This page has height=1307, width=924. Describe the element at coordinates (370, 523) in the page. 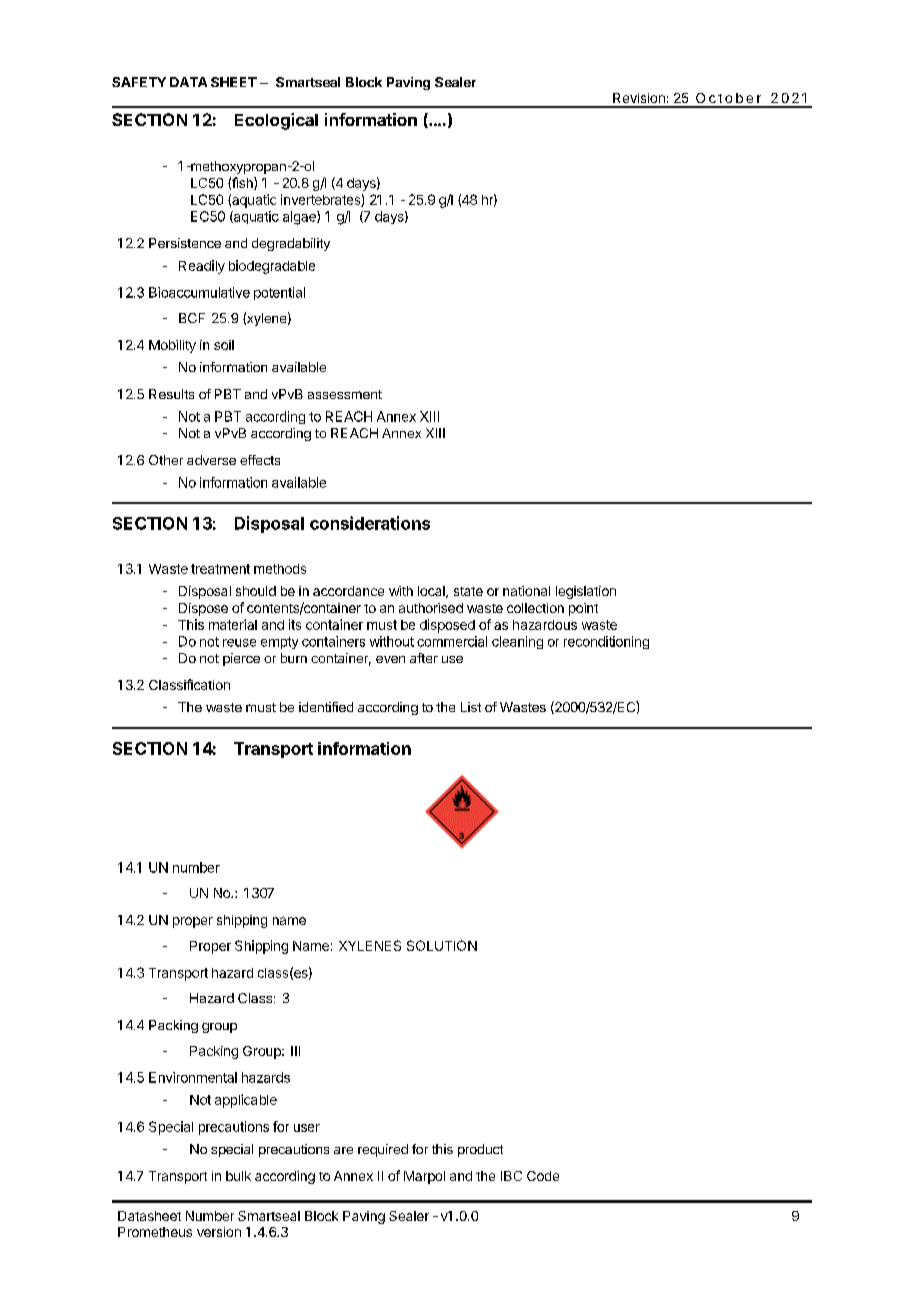

I see `considerations` at that location.
